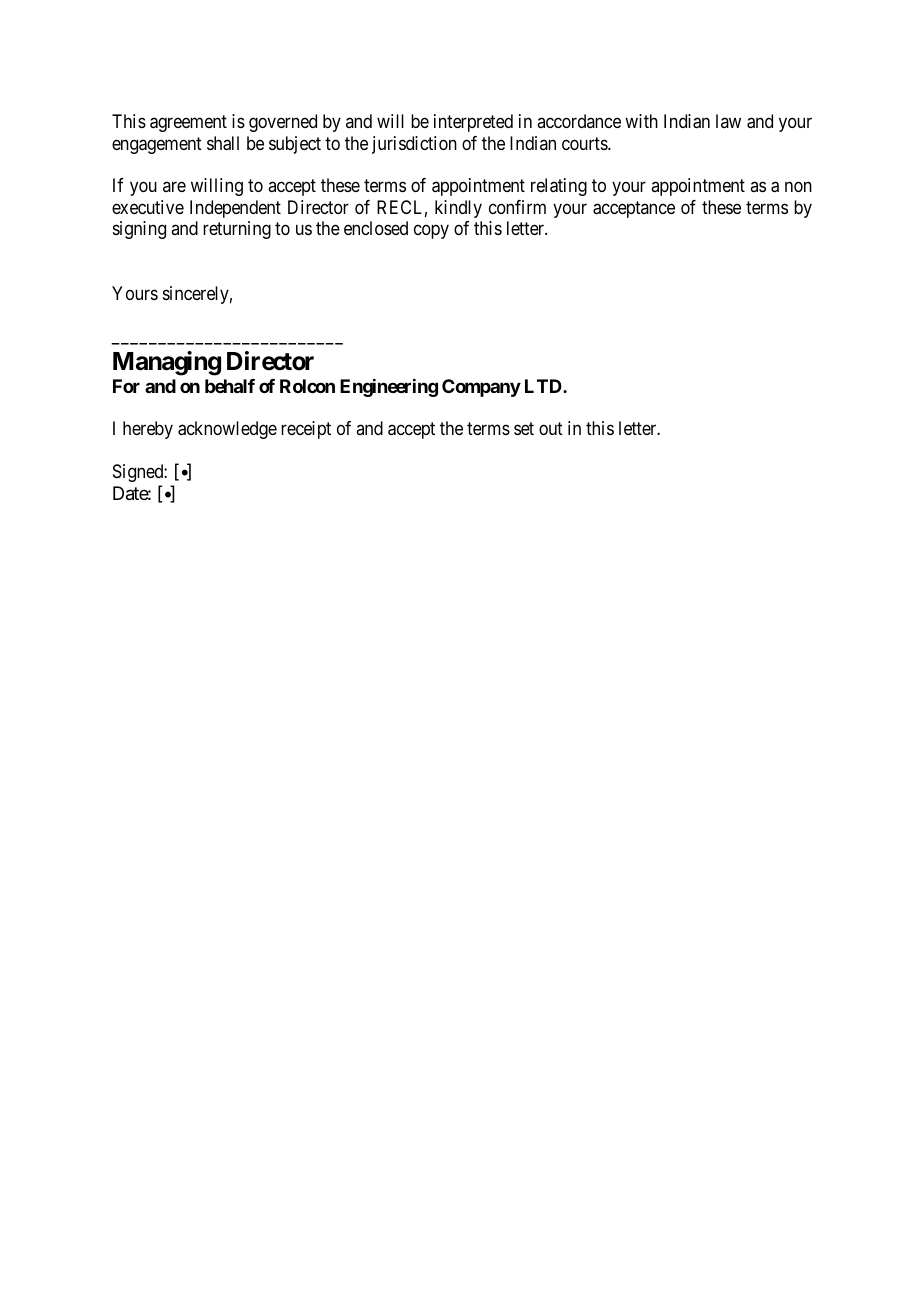 The width and height of the page is (924, 1308). What do you see at coordinates (728, 121) in the page?
I see `law` at bounding box center [728, 121].
